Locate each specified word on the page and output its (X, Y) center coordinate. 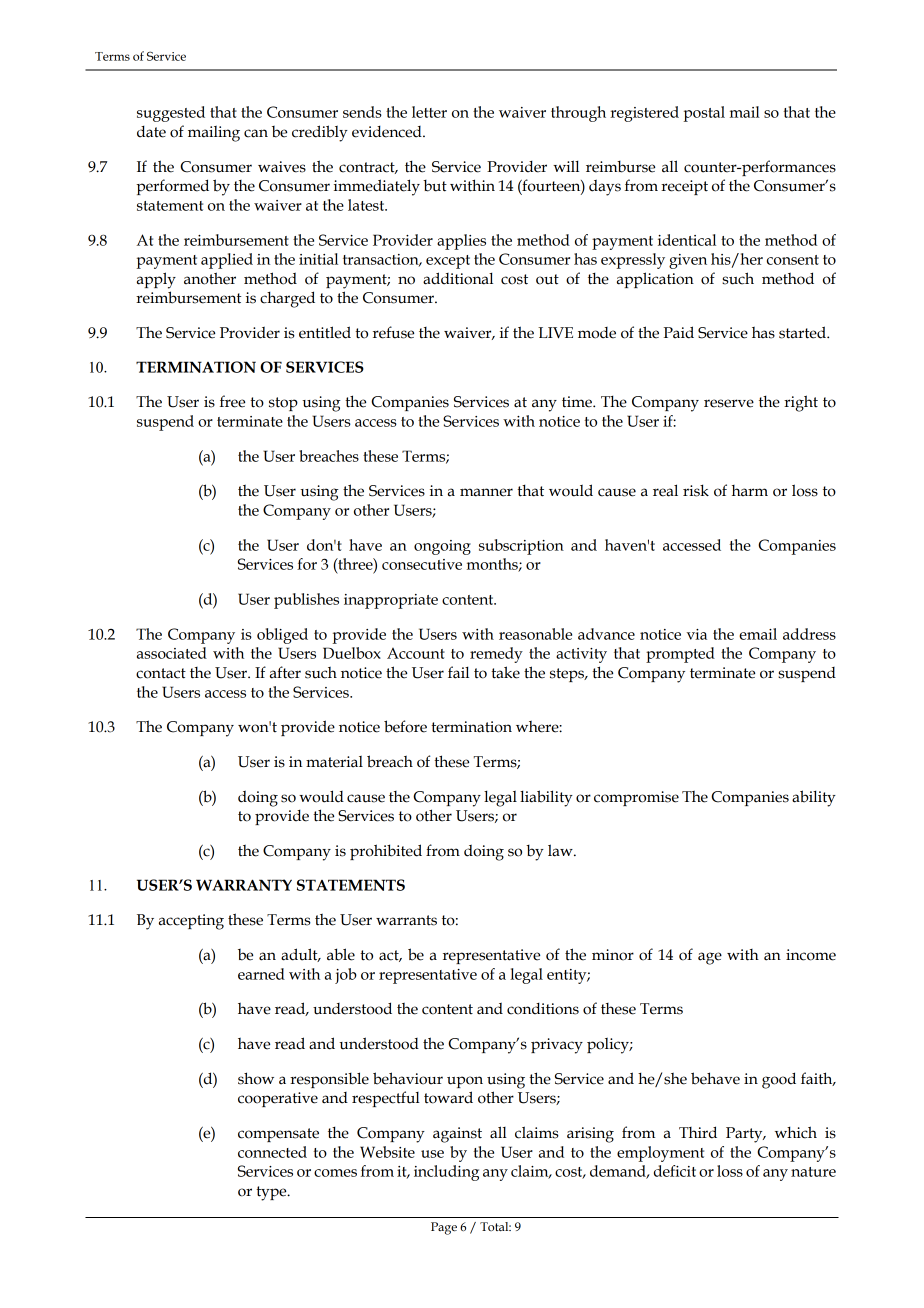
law (561, 850)
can (256, 133)
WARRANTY (244, 885)
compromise (636, 798)
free (232, 401)
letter (429, 112)
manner (486, 492)
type (272, 1193)
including (446, 1173)
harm (750, 490)
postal (704, 114)
